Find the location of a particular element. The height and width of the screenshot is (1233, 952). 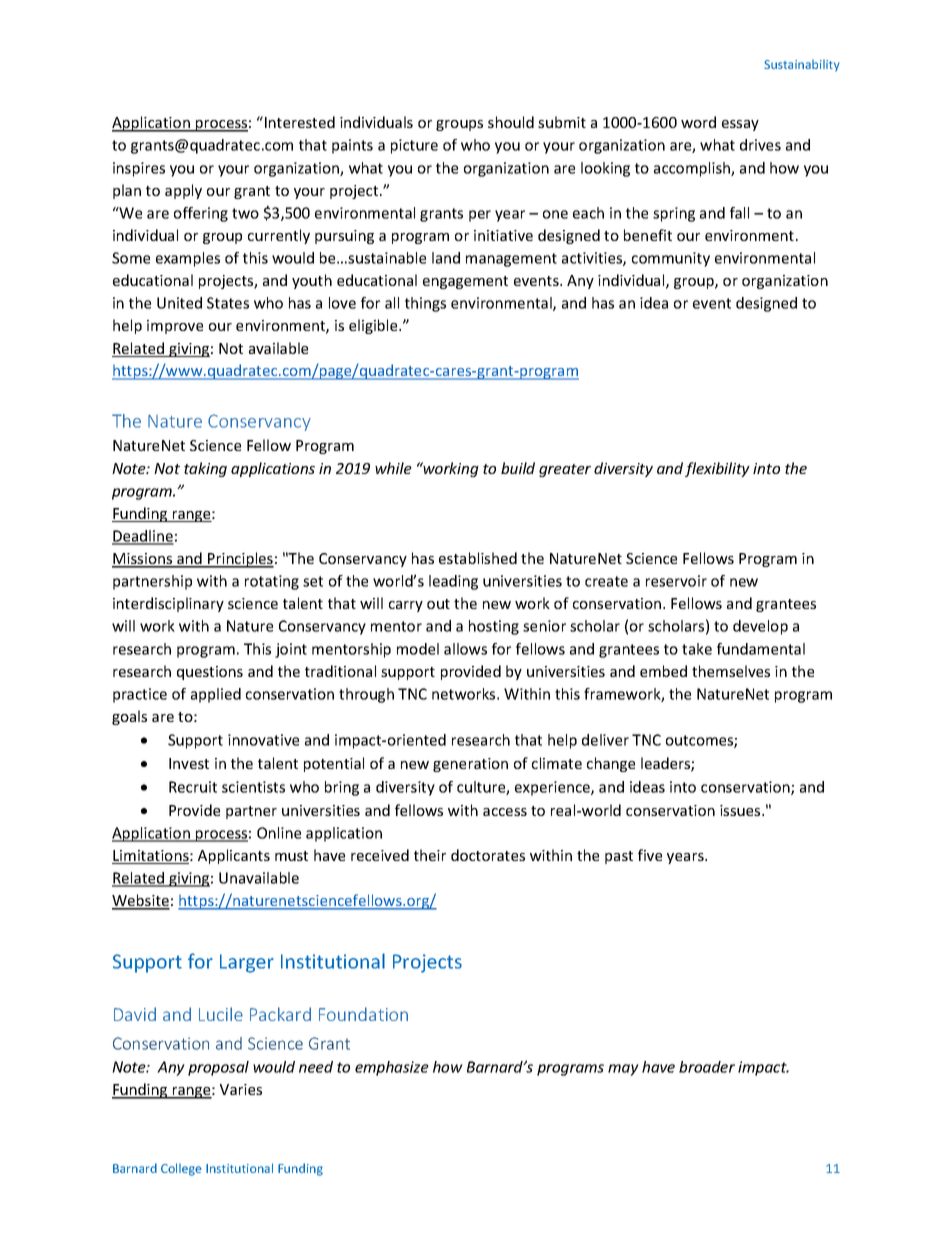

established is located at coordinates (478, 558).
